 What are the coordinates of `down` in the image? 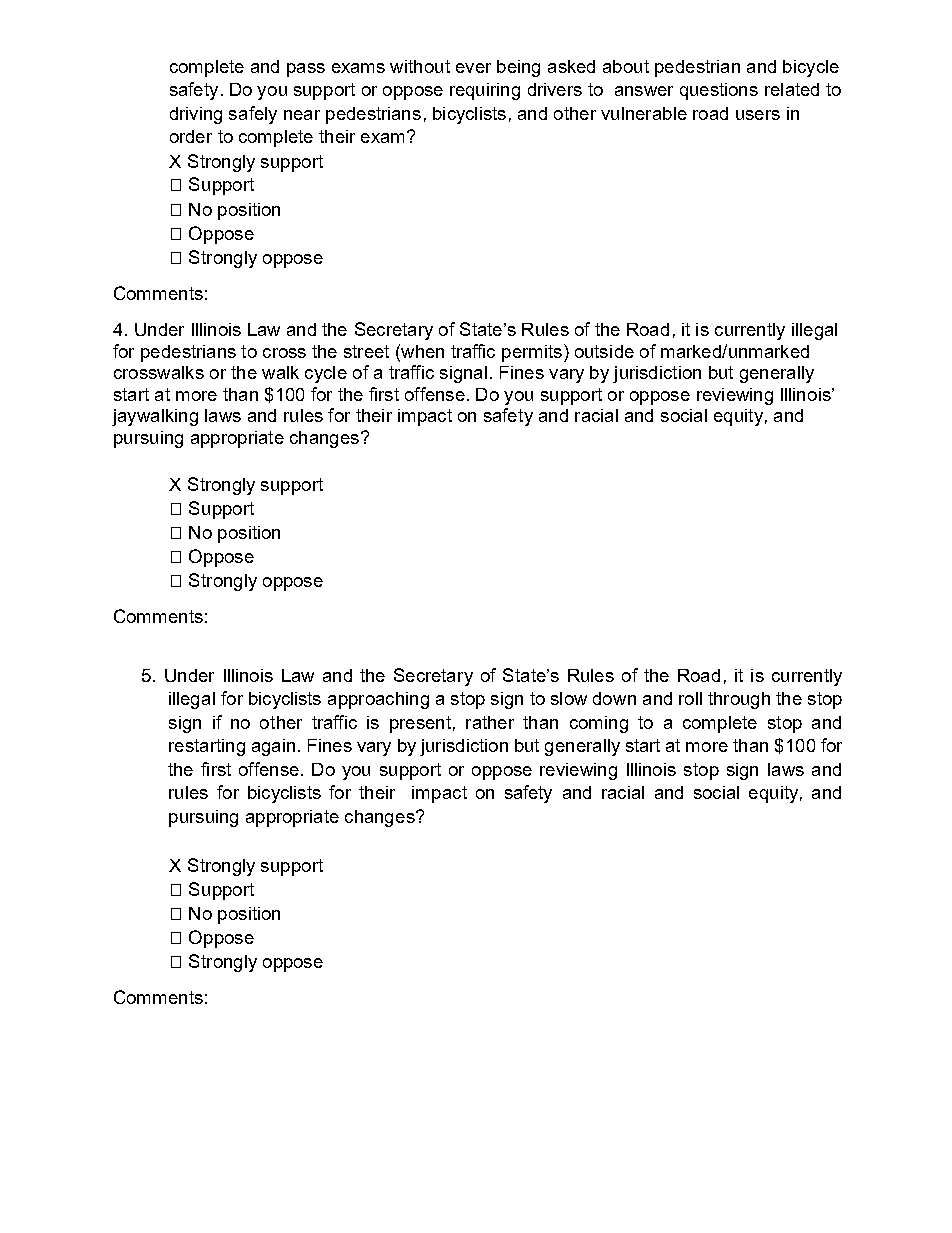 It's located at (614, 698).
